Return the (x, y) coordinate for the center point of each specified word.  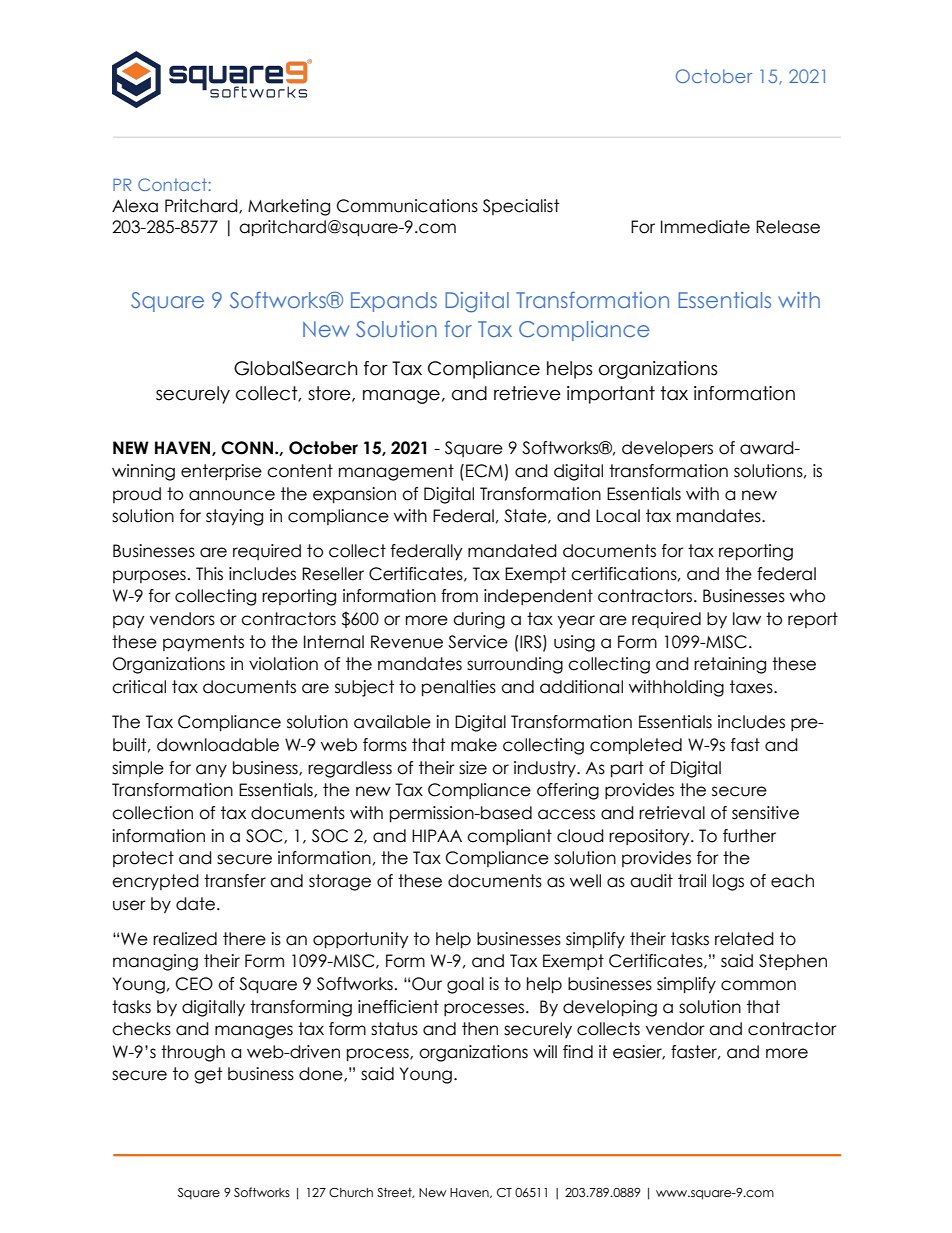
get (208, 1075)
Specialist (521, 207)
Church (351, 1193)
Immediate (705, 227)
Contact (173, 184)
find (578, 1052)
